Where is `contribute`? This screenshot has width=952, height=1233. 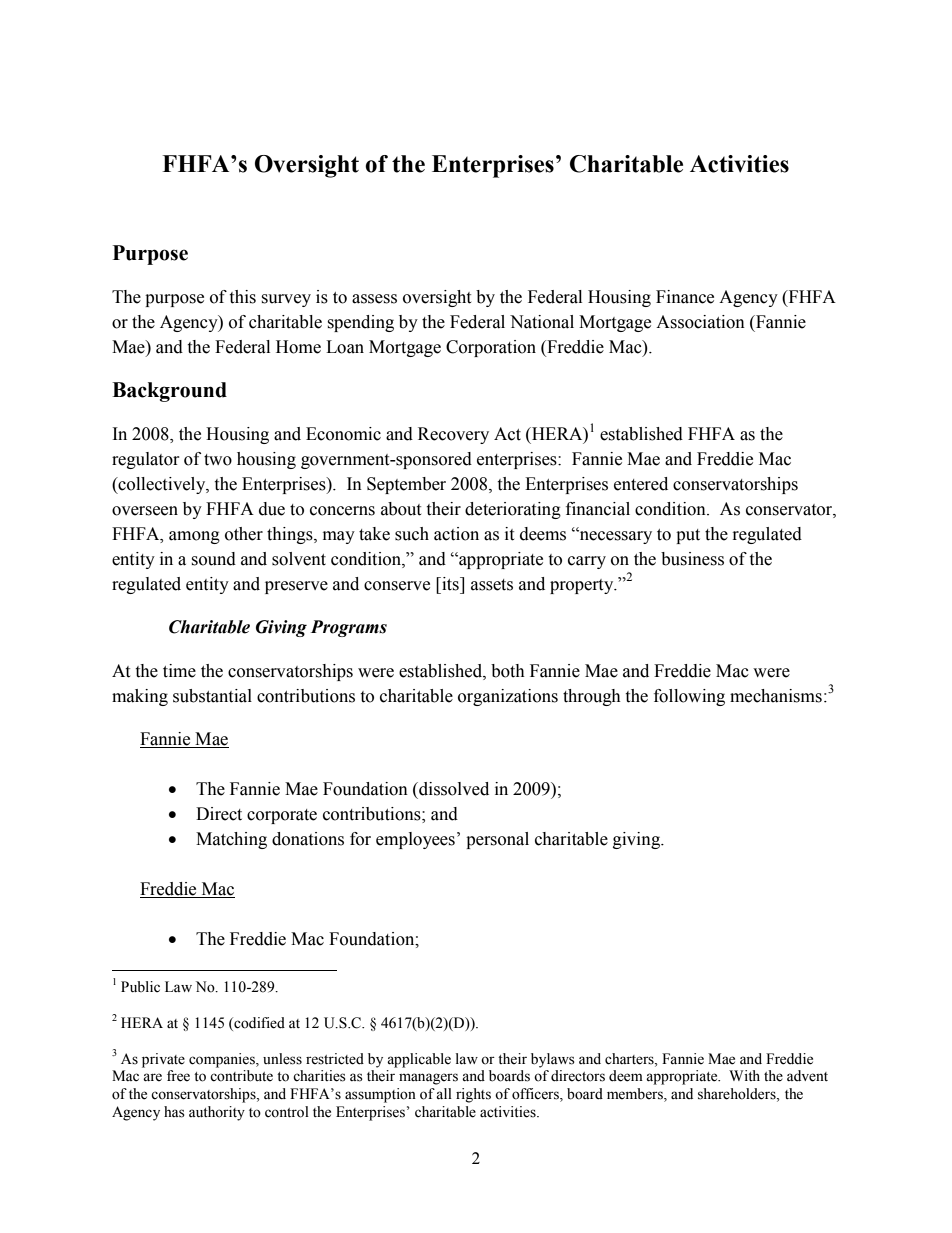
contribute is located at coordinates (241, 1076).
